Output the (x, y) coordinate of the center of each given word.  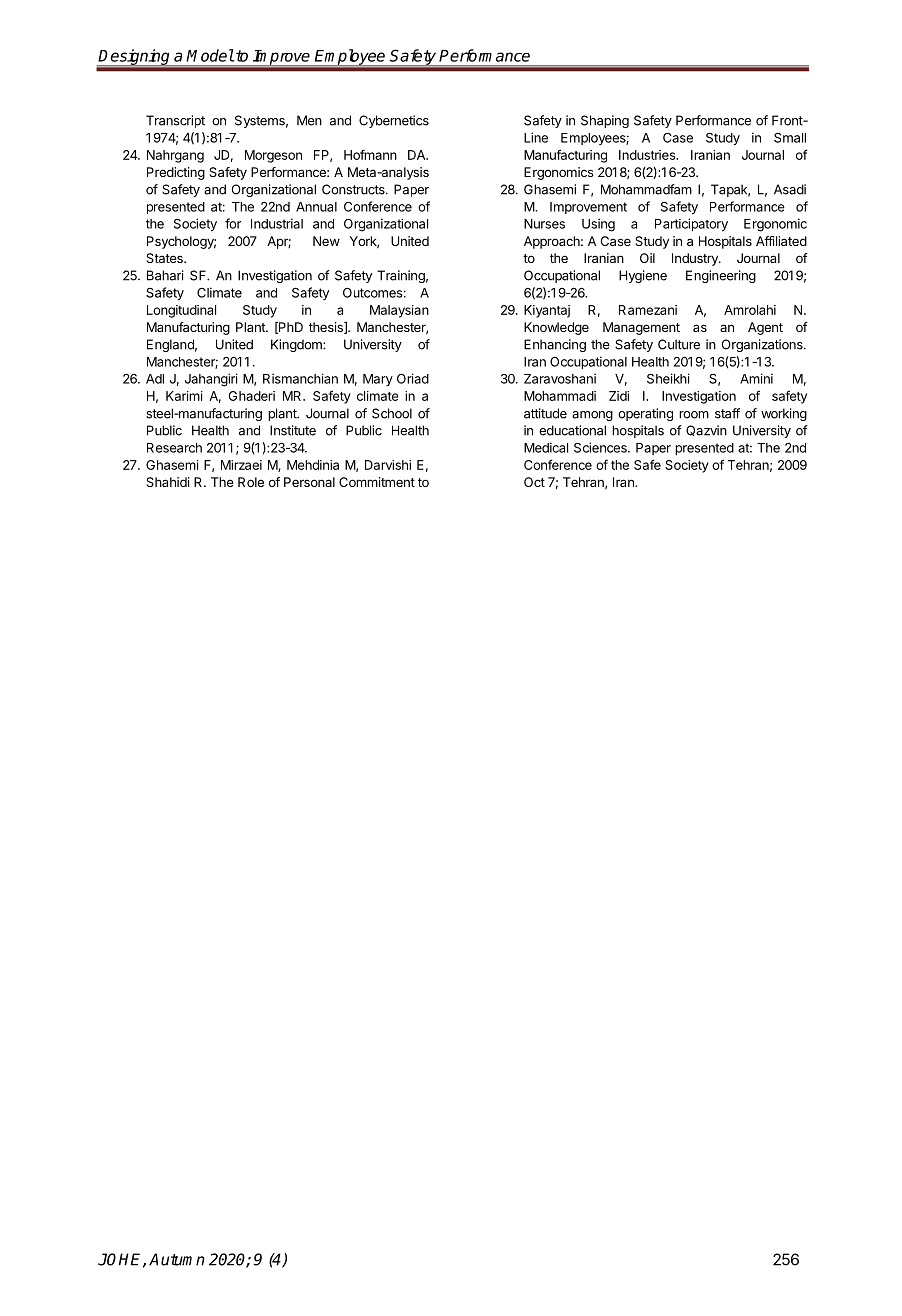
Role (251, 482)
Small (790, 138)
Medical (546, 447)
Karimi (184, 396)
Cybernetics (394, 121)
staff (727, 413)
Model (210, 55)
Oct (534, 482)
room (694, 415)
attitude (545, 413)
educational (572, 430)
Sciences (601, 447)
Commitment (377, 482)
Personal (309, 482)
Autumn (177, 1259)
